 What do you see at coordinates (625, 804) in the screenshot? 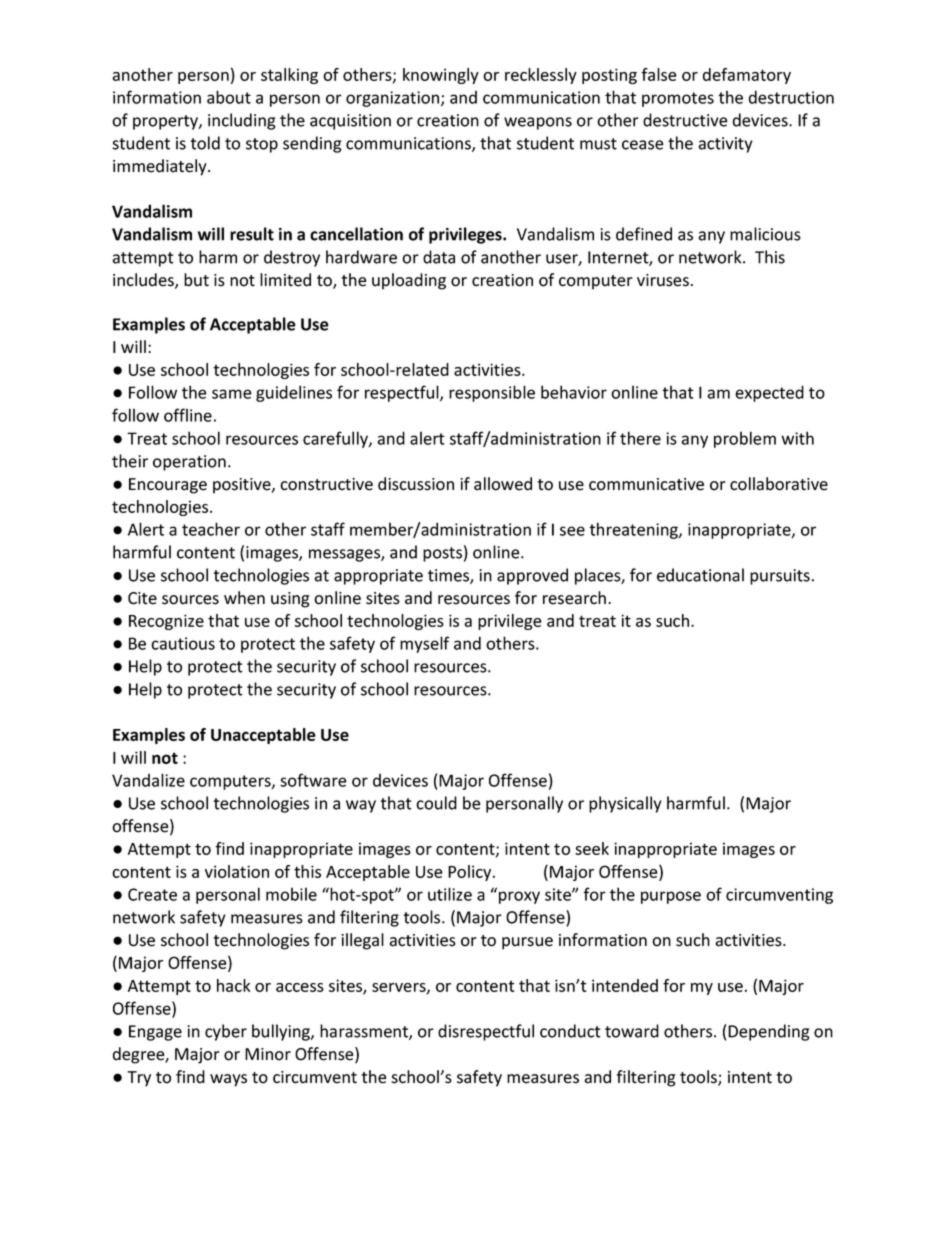
I see `physically` at bounding box center [625, 804].
